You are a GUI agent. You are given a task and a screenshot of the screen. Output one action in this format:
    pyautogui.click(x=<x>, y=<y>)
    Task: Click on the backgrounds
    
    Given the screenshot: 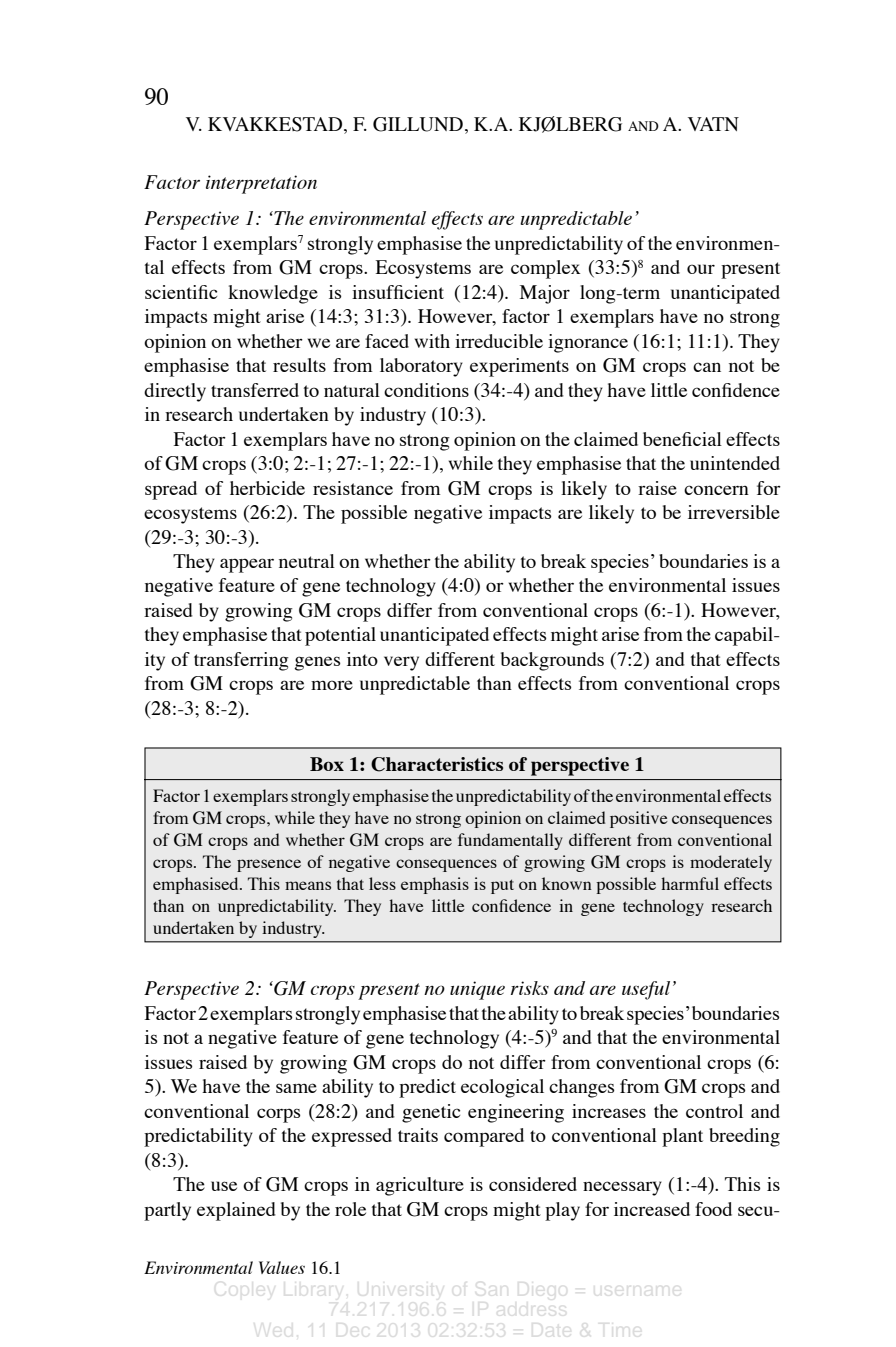 What is the action you would take?
    pyautogui.click(x=552, y=661)
